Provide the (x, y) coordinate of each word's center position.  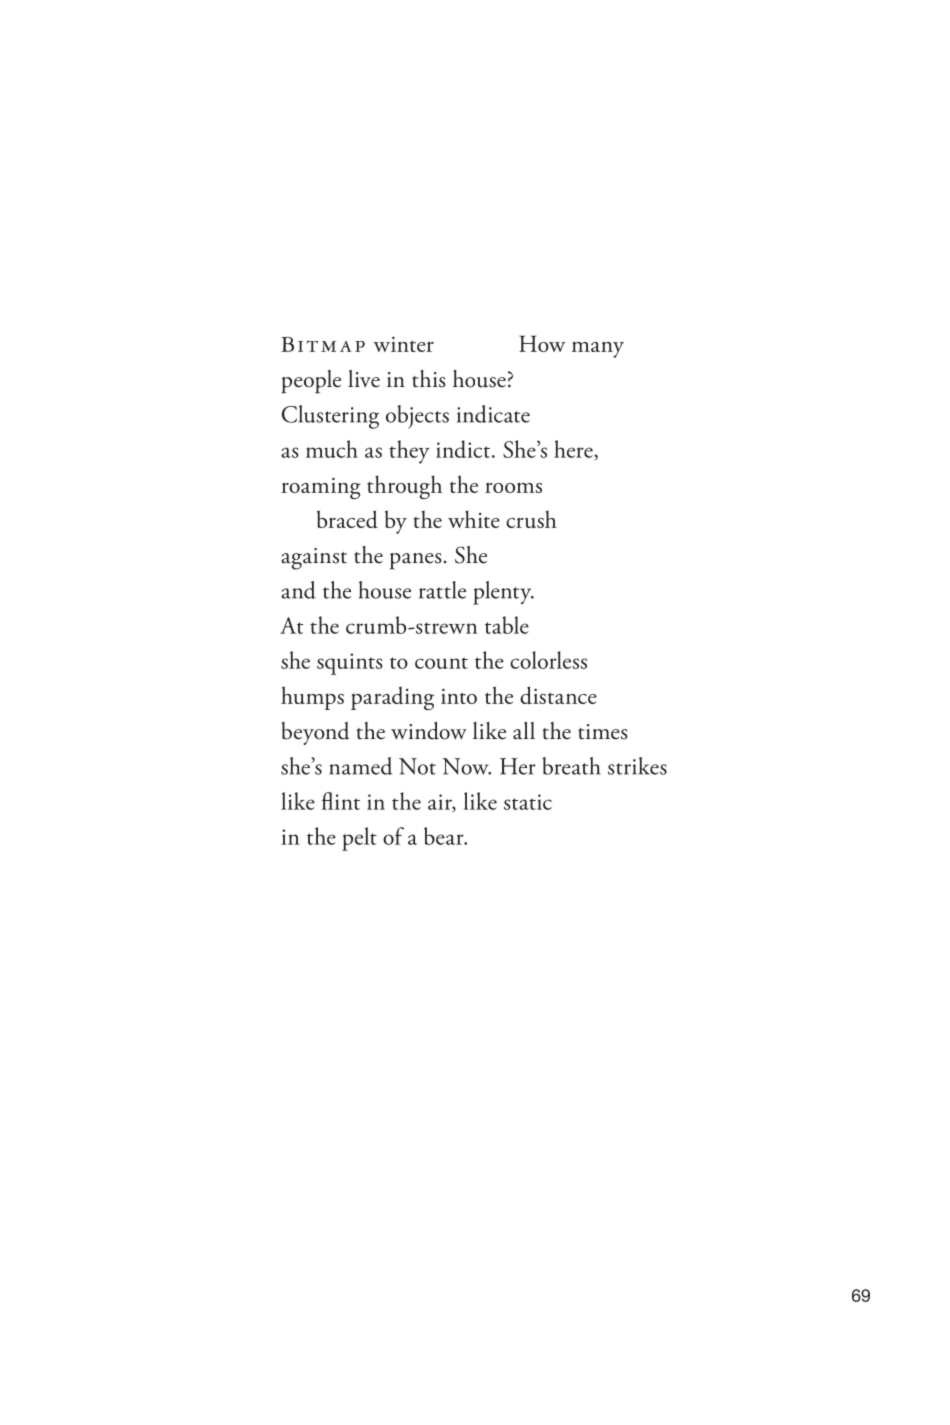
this (429, 379)
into (459, 696)
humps (312, 698)
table (507, 625)
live (364, 379)
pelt (359, 839)
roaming (321, 488)
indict (464, 449)
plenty (503, 593)
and (298, 590)
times (603, 732)
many (598, 349)
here (574, 449)
